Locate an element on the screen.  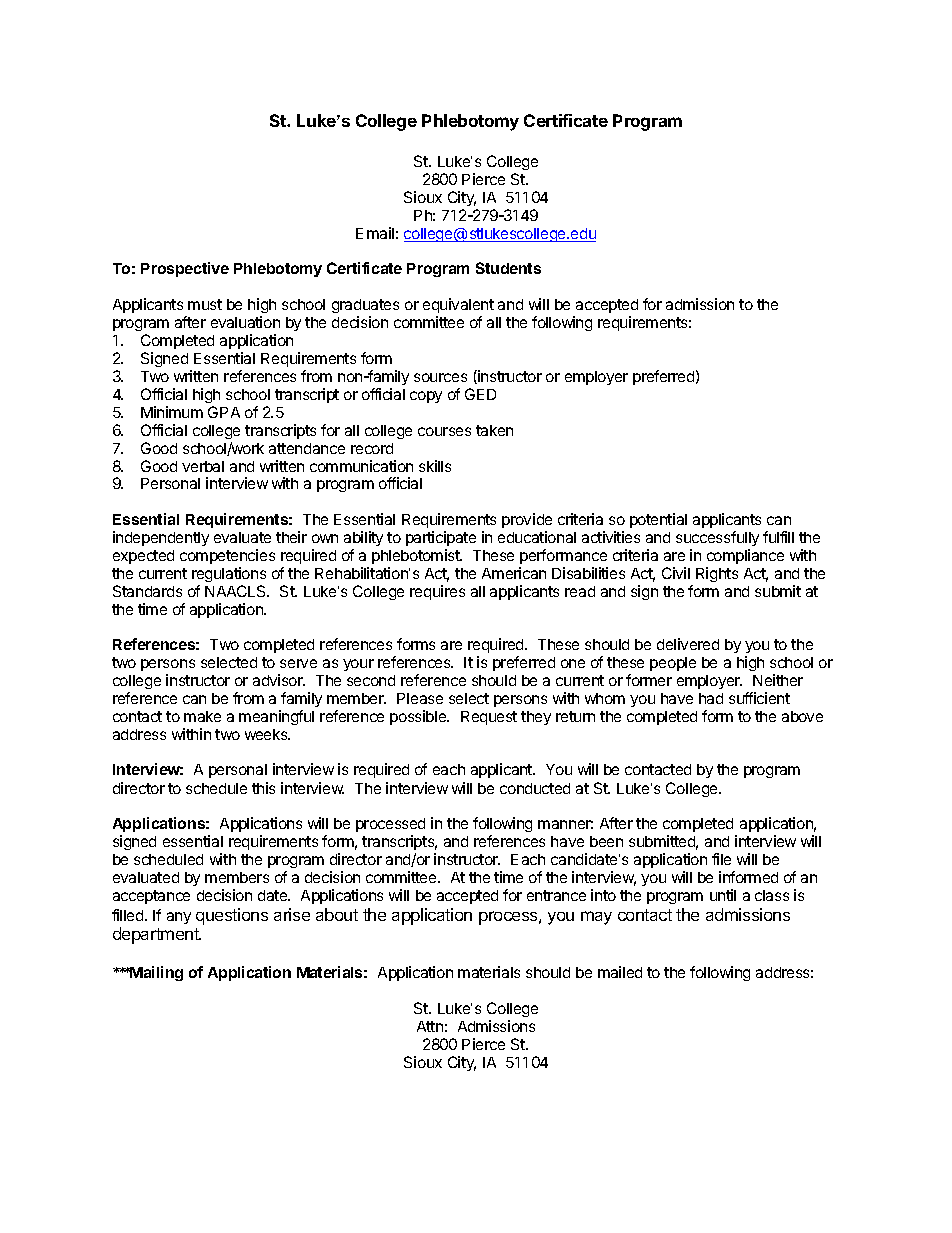
GPA is located at coordinates (224, 412).
